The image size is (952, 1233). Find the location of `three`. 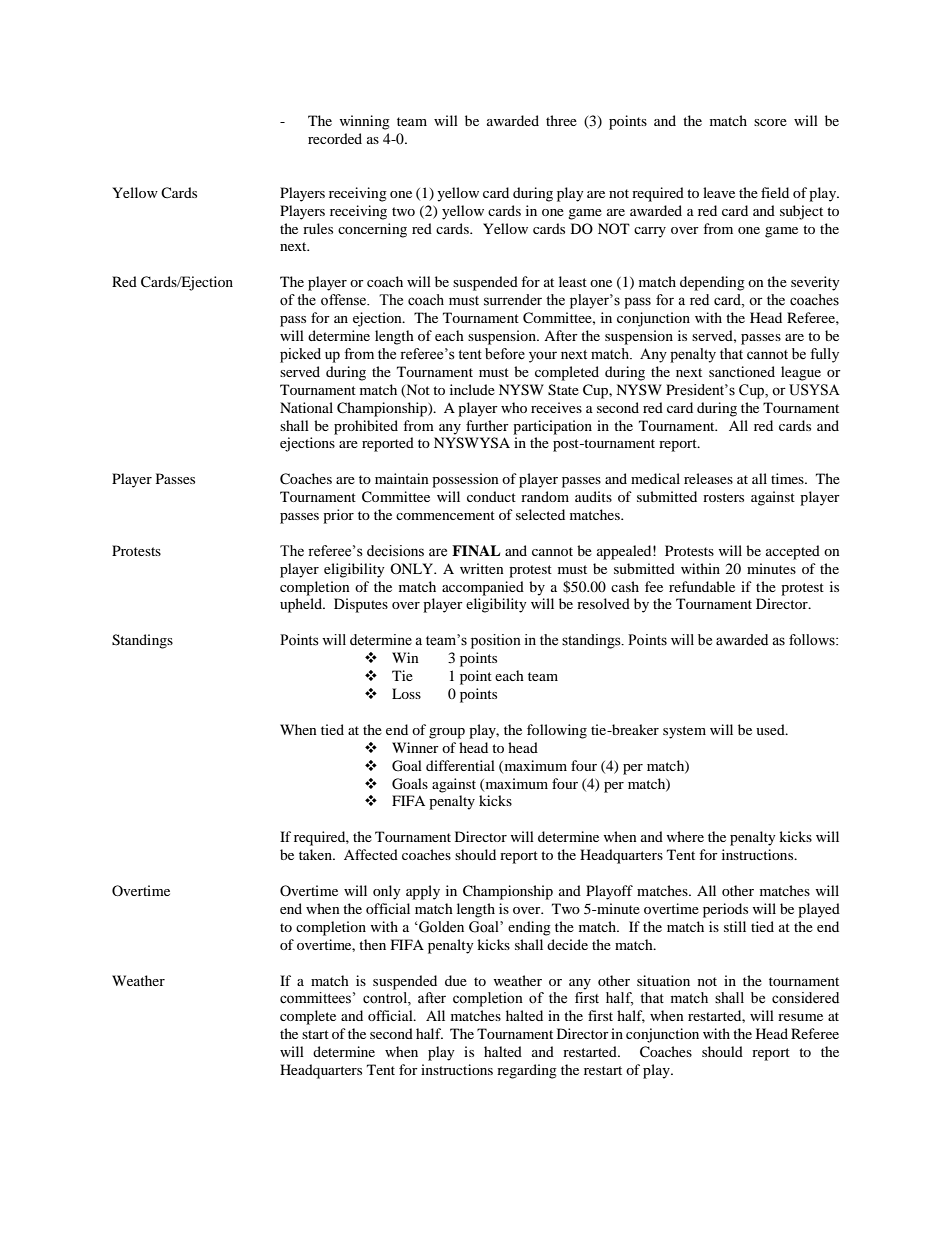

three is located at coordinates (561, 120).
